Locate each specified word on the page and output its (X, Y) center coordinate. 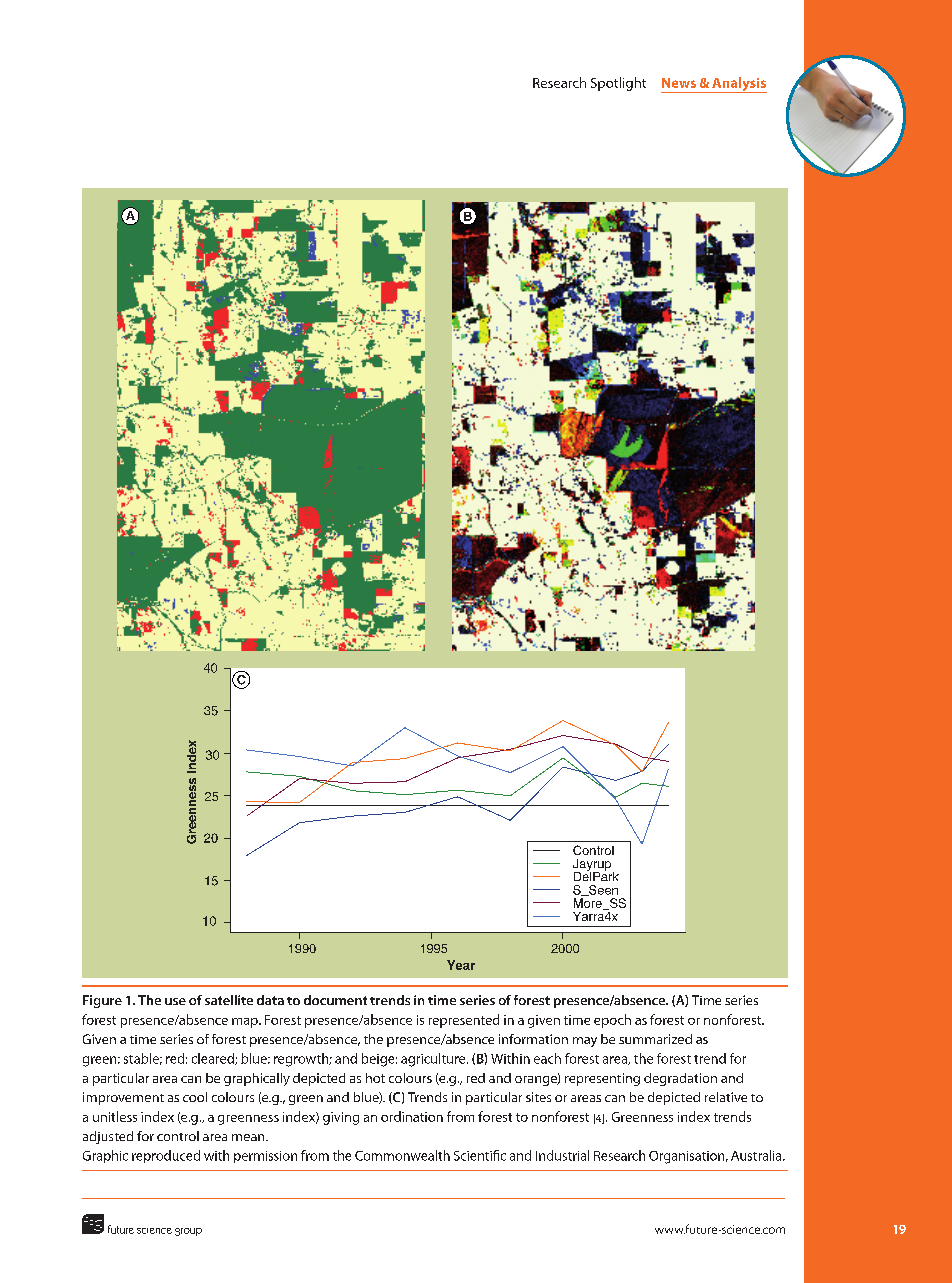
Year (461, 965)
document (335, 1000)
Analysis (738, 85)
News (679, 83)
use (175, 1001)
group (188, 1232)
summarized (655, 1039)
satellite (229, 1000)
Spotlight (618, 84)
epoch (612, 1021)
